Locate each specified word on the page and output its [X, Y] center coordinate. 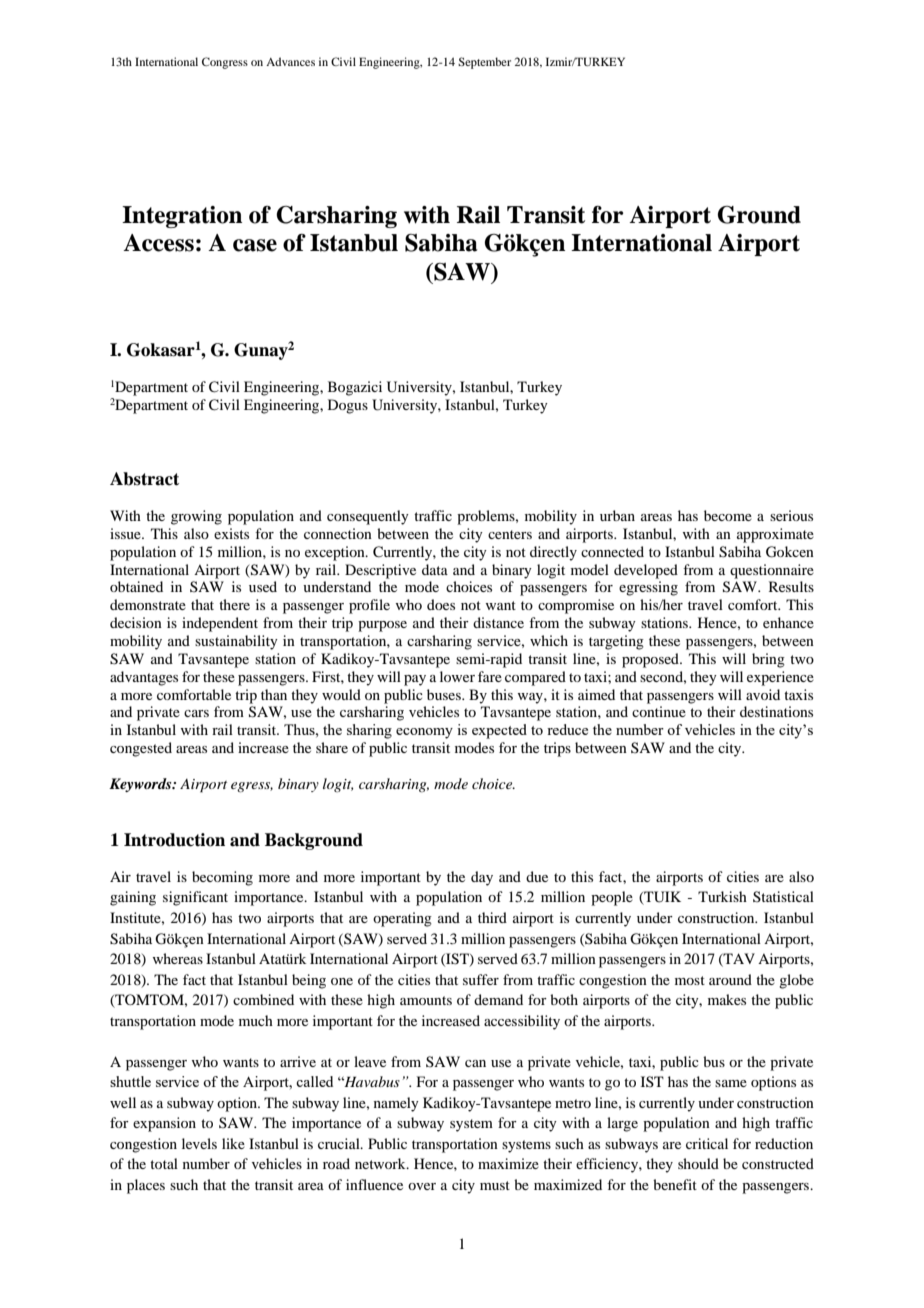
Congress [225, 63]
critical [707, 1143]
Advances [290, 61]
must [495, 1185]
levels [199, 1143]
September [484, 63]
